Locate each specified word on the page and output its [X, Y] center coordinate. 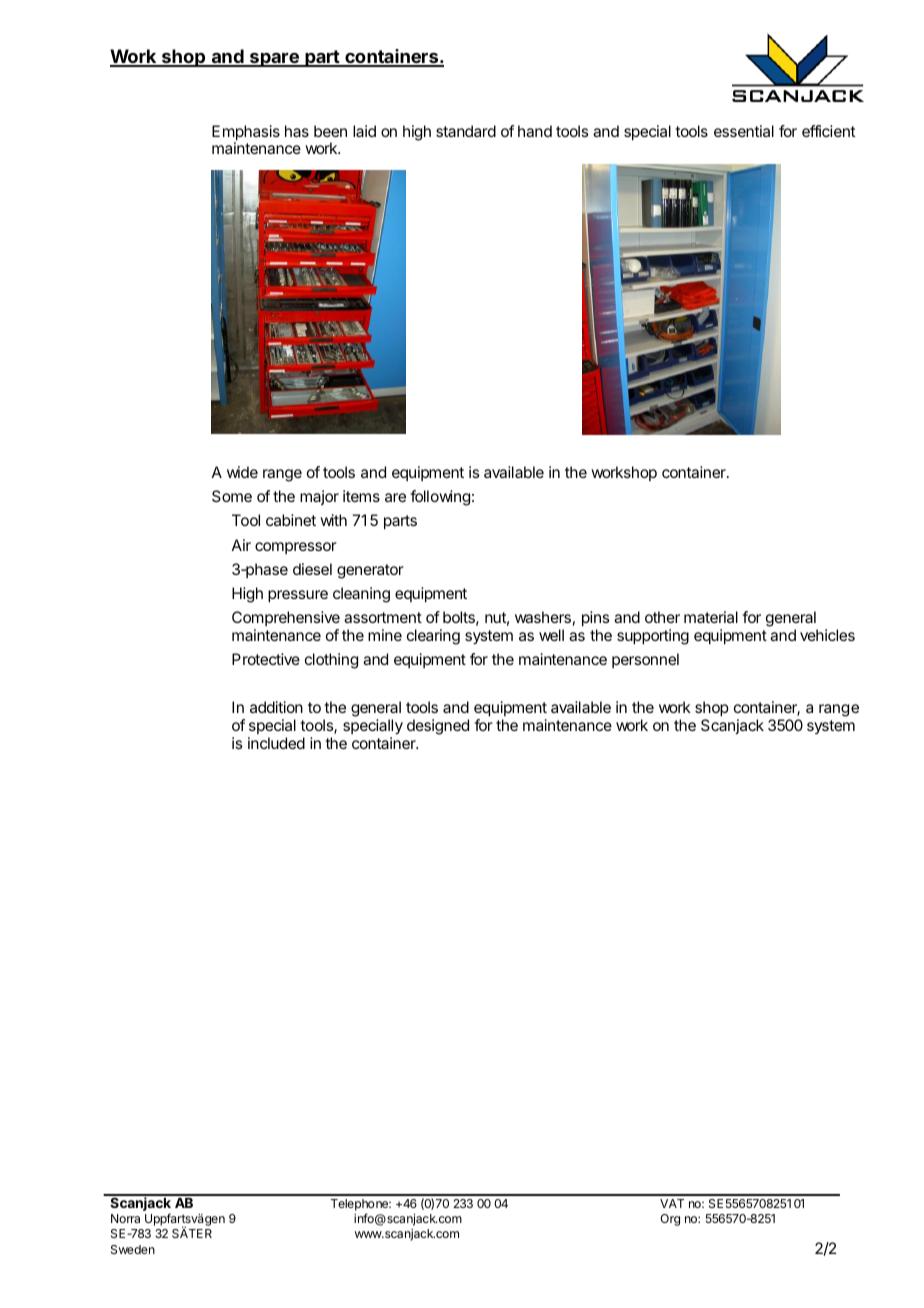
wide [242, 472]
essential [744, 131]
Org [670, 1220]
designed [438, 727]
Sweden [133, 1249]
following [440, 498]
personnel [645, 660]
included [276, 743]
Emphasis [246, 134]
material [711, 617]
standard [466, 131]
